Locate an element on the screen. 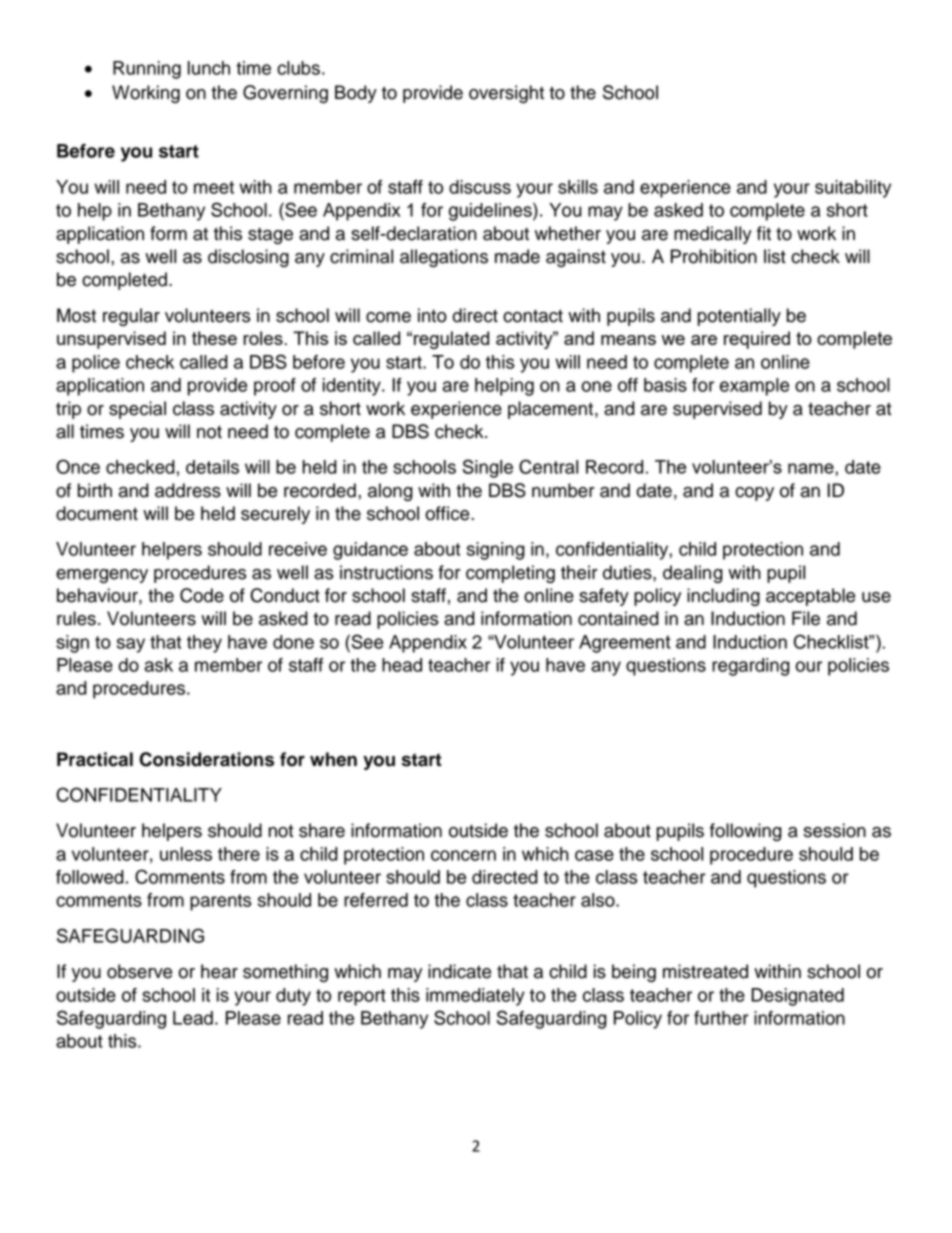 The image size is (952, 1233). suitability is located at coordinates (853, 189).
